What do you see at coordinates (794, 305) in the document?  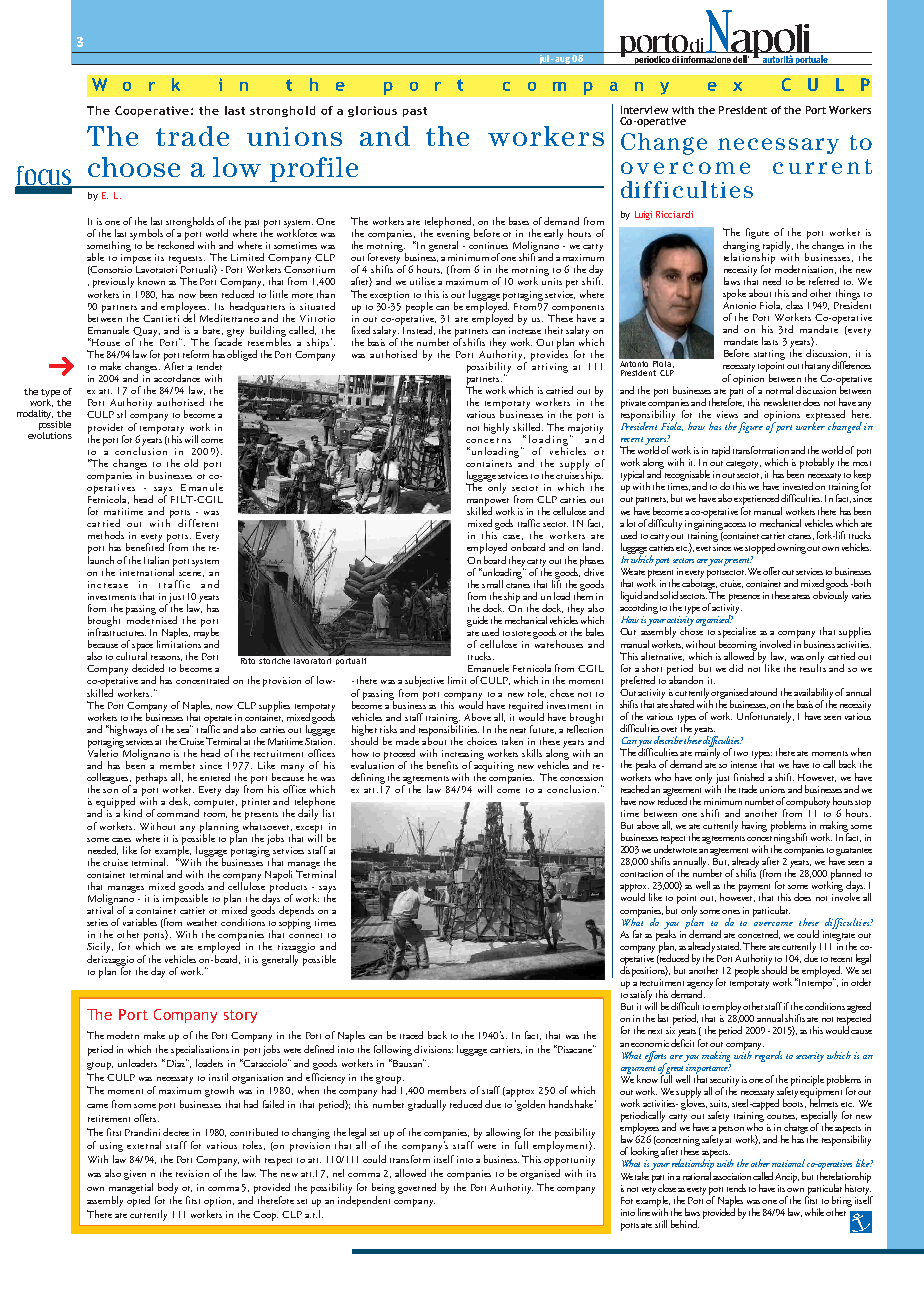 I see `class` at bounding box center [794, 305].
